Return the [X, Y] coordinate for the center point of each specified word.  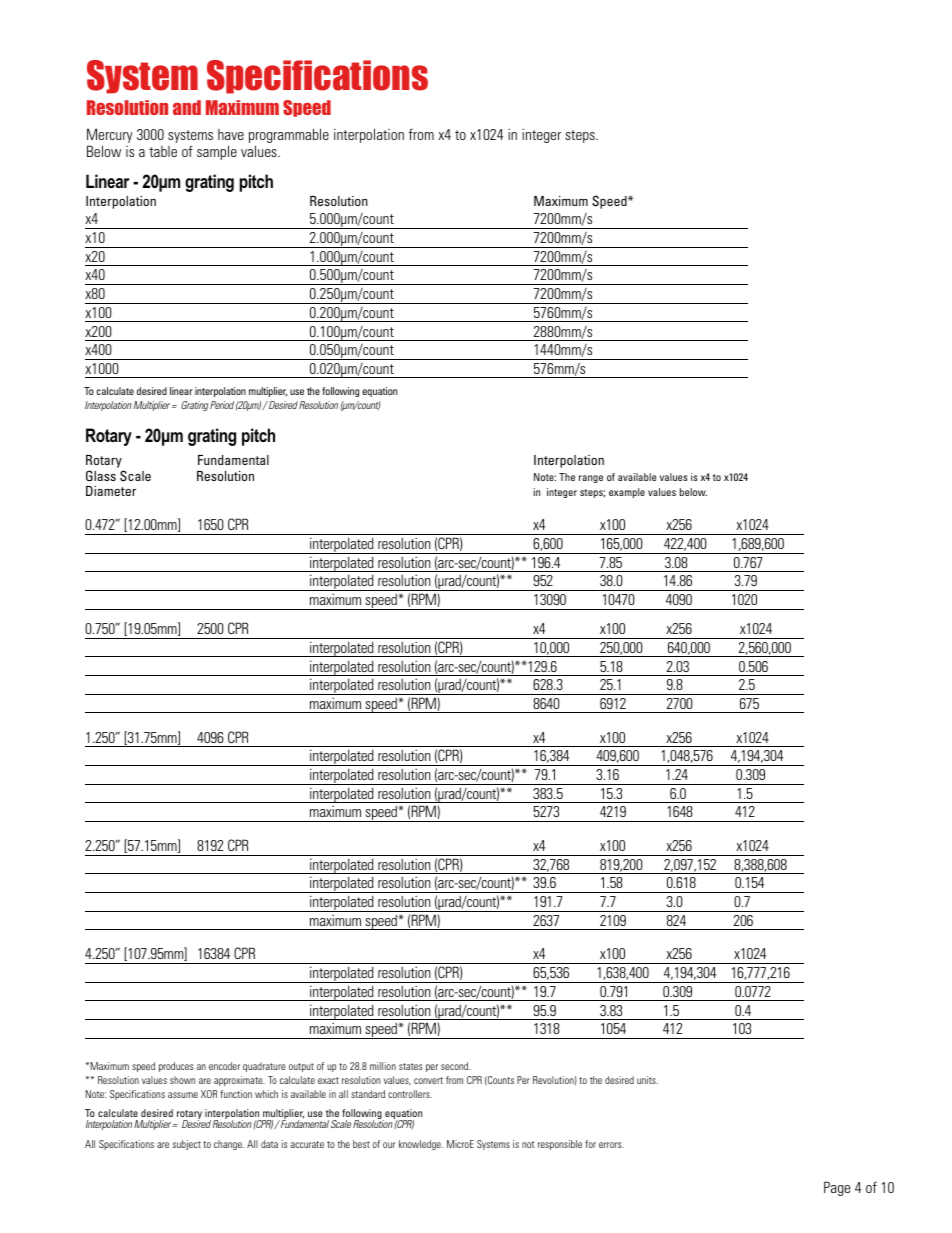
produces [176, 1067]
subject [187, 1145]
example [627, 493]
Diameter [111, 491]
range [591, 479]
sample [217, 152]
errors [611, 1145]
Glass [101, 475]
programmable [289, 137]
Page [837, 1188]
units [647, 1080]
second [456, 1066]
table [163, 151]
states [410, 1066]
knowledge [421, 1145]
